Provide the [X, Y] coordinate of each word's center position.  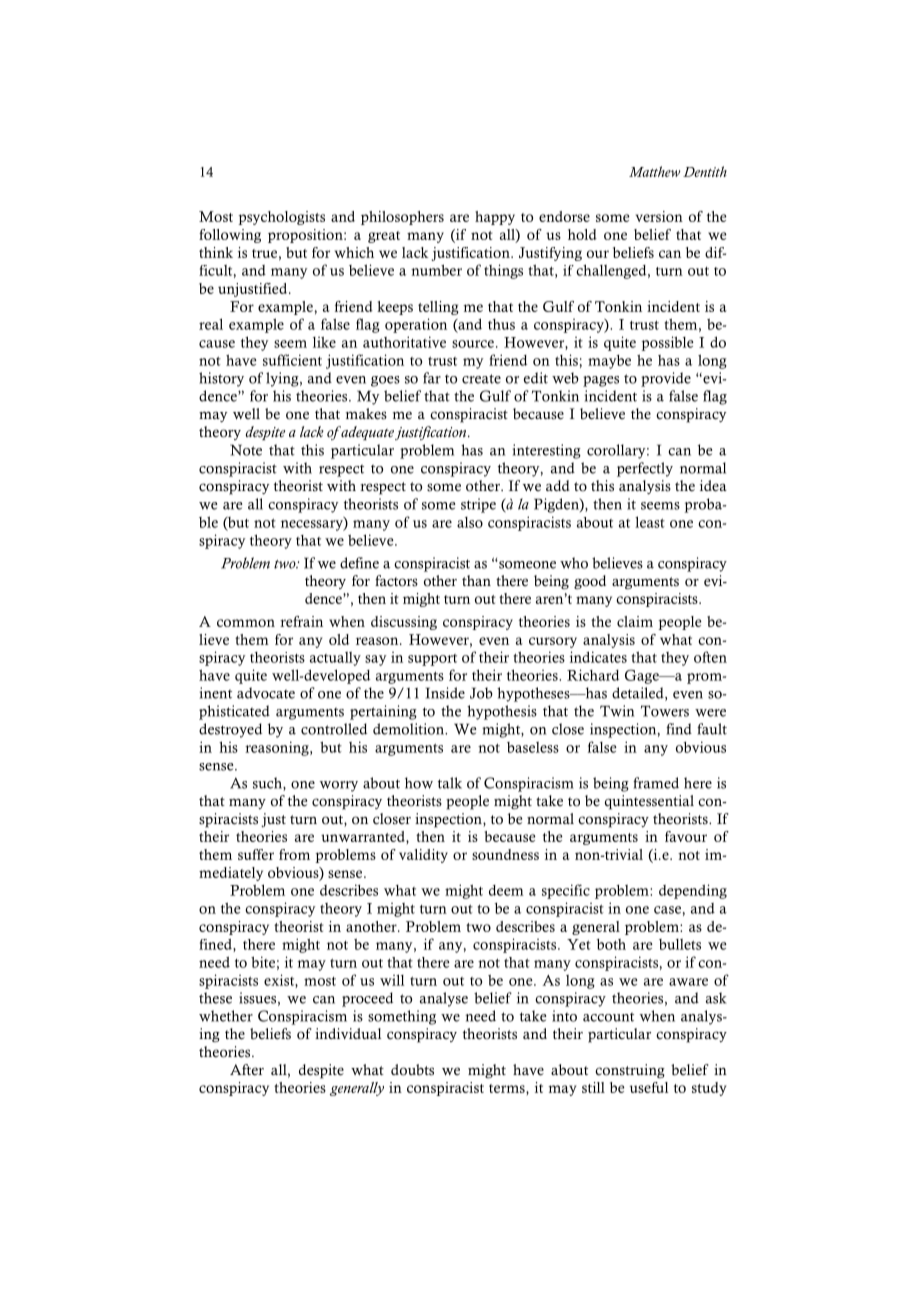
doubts [412, 1070]
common [246, 623]
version [659, 216]
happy [495, 218]
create [481, 379]
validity [423, 856]
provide [666, 379]
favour [686, 836]
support [432, 660]
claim [635, 621]
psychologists [281, 218]
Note [246, 450]
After [247, 1070]
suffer [256, 854]
